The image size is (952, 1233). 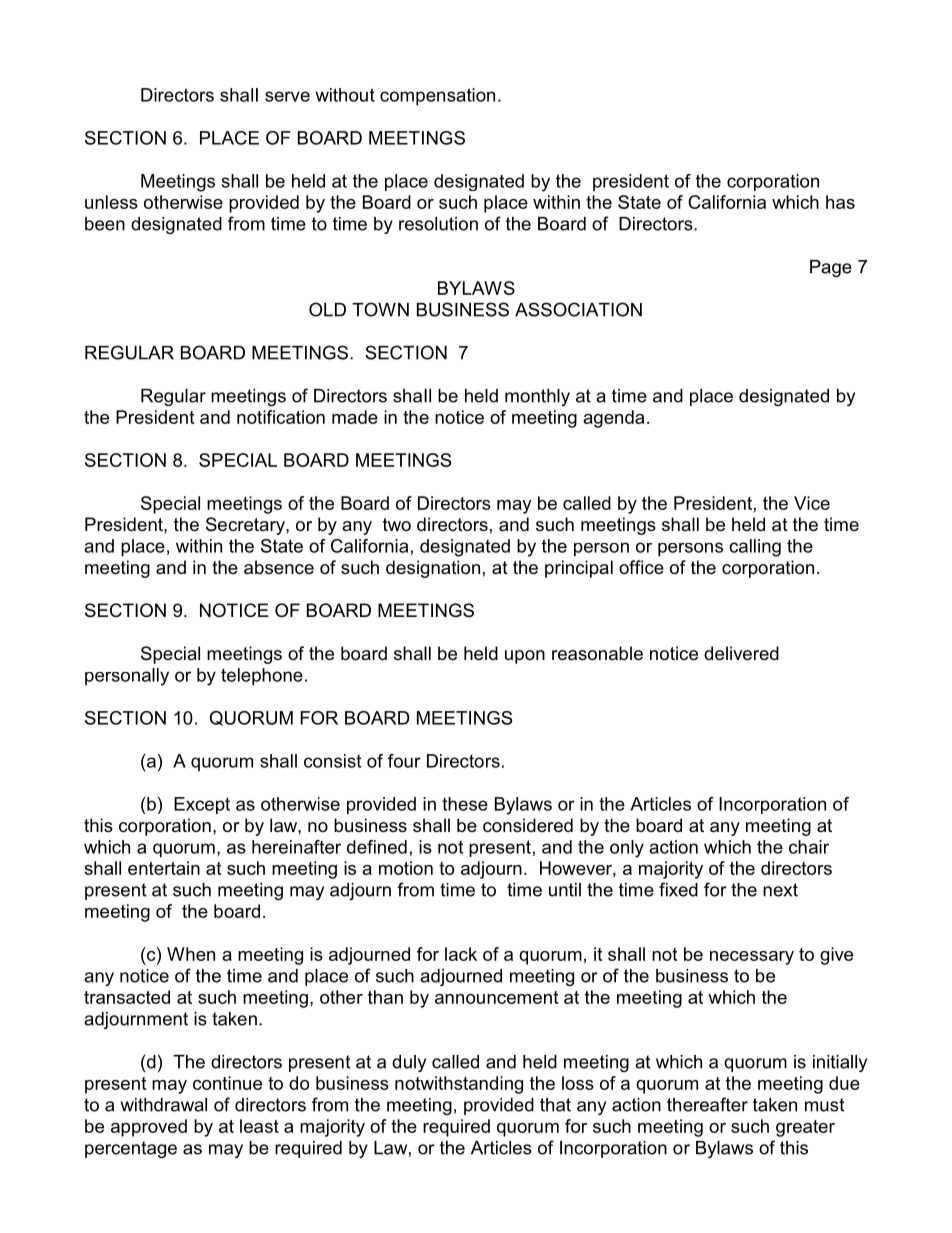 What do you see at coordinates (287, 96) in the page?
I see `serve` at bounding box center [287, 96].
